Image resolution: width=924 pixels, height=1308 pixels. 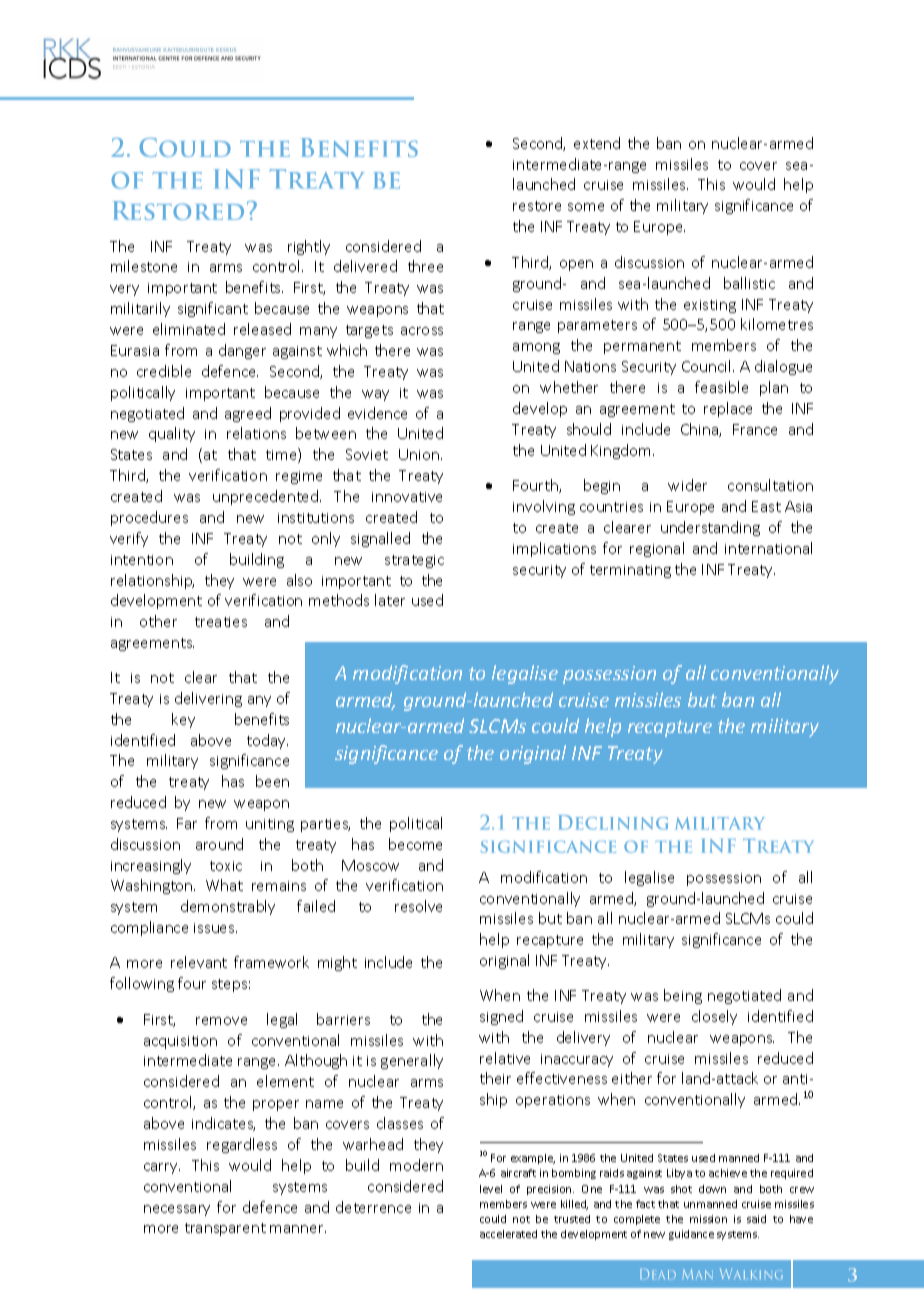 I want to click on later, so click(x=390, y=600).
